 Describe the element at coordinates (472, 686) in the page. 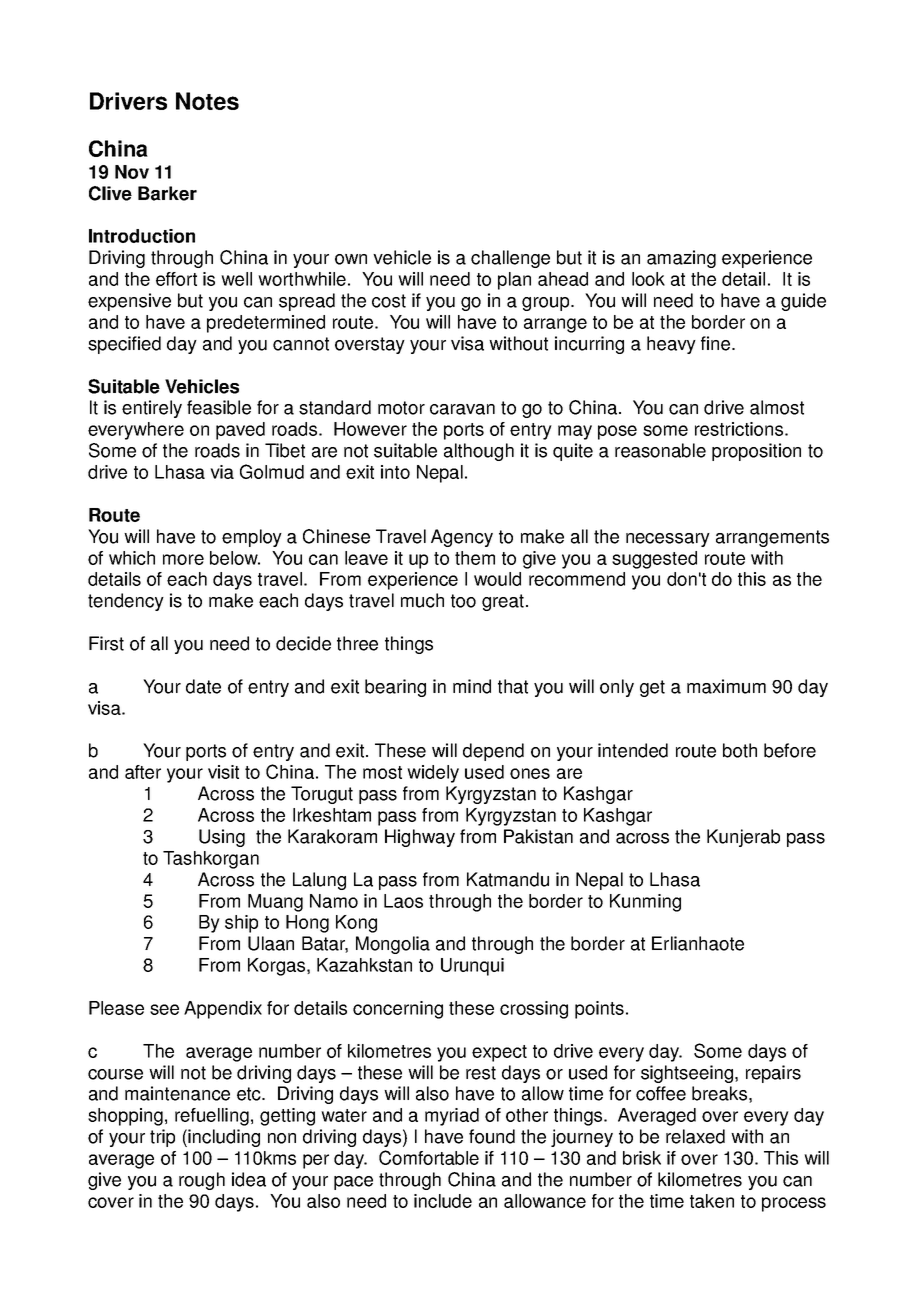

I see `mind` at that location.
